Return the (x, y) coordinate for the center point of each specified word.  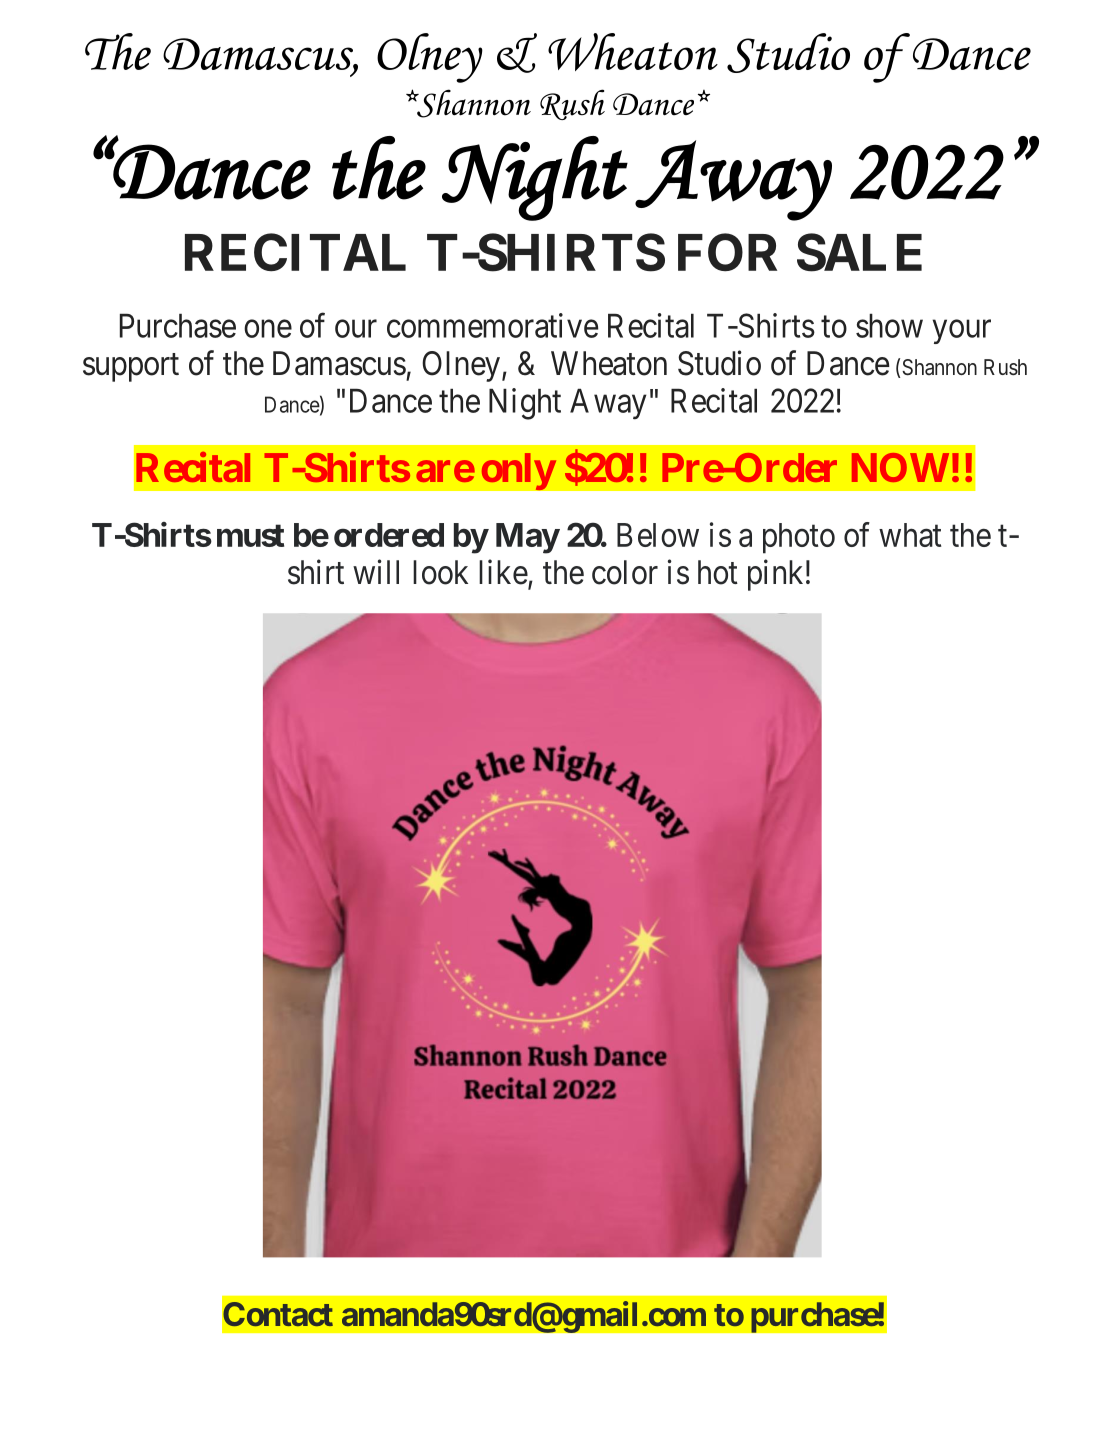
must (250, 535)
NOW (900, 467)
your (962, 332)
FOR (727, 252)
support (131, 368)
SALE (859, 252)
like (503, 572)
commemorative (492, 325)
